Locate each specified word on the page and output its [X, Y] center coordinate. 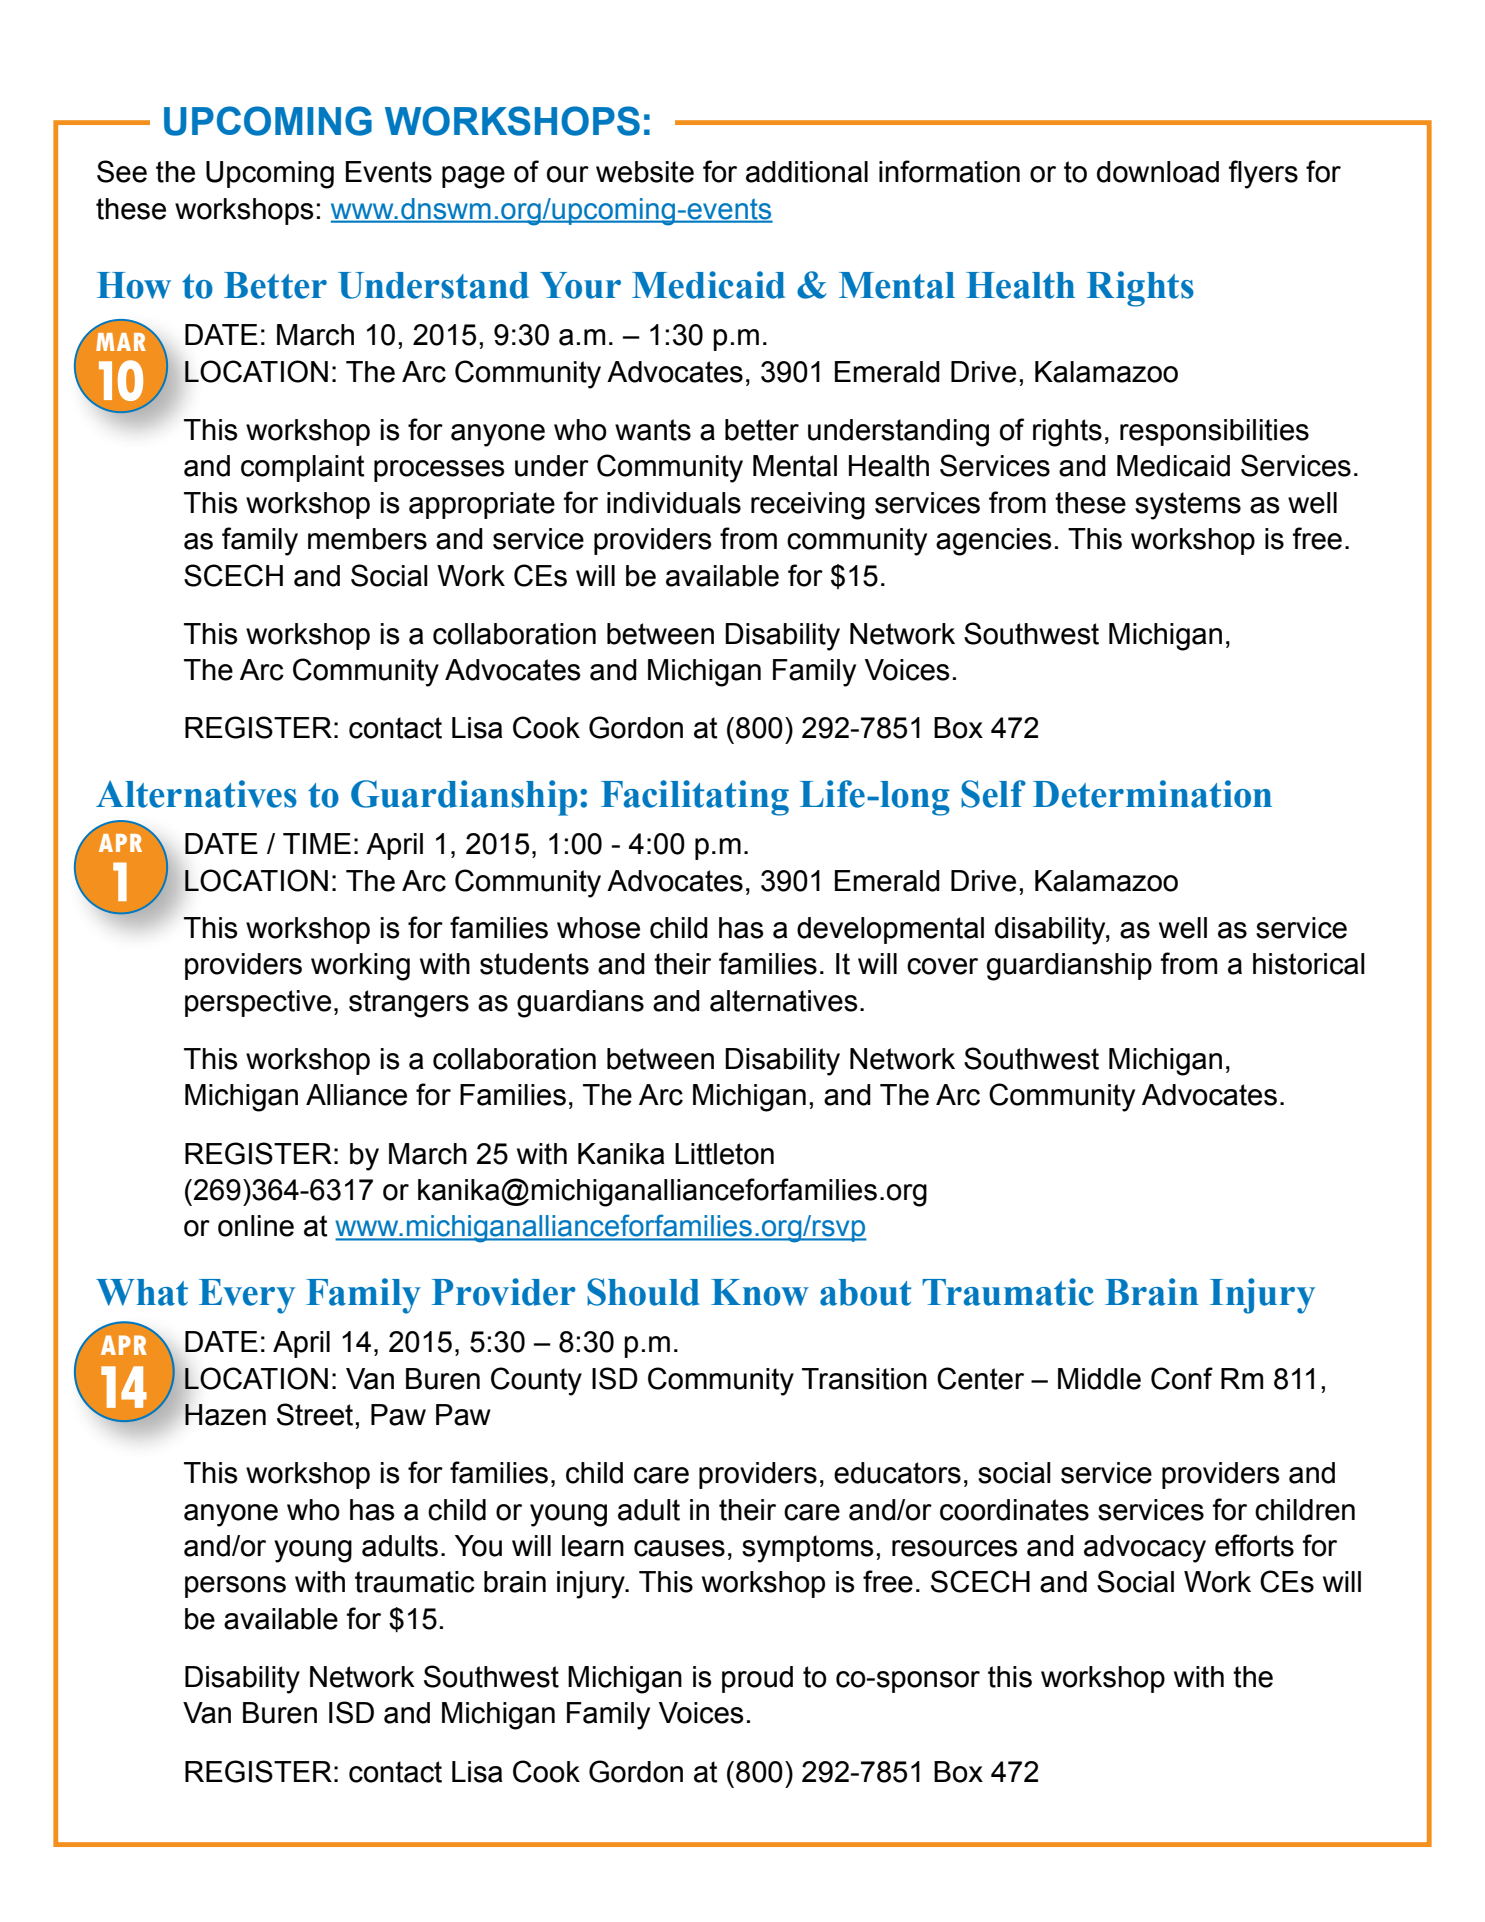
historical [1309, 964]
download [1158, 172]
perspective [258, 1003]
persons [235, 1587]
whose [598, 928]
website [645, 172]
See [122, 171]
